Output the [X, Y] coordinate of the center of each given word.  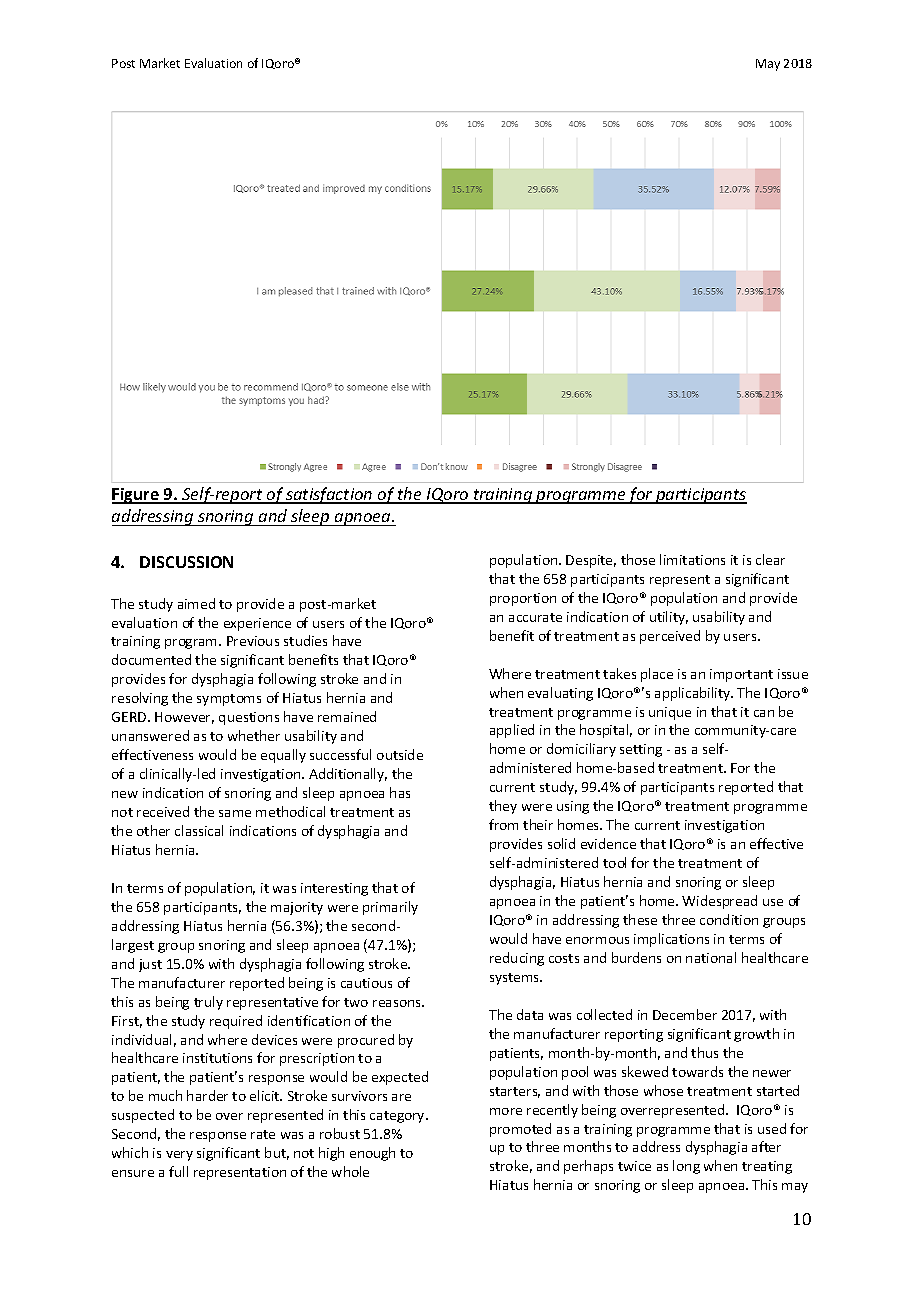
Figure [137, 496]
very [179, 1156]
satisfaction [329, 495]
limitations [692, 559]
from [503, 824]
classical [199, 830]
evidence [608, 843]
